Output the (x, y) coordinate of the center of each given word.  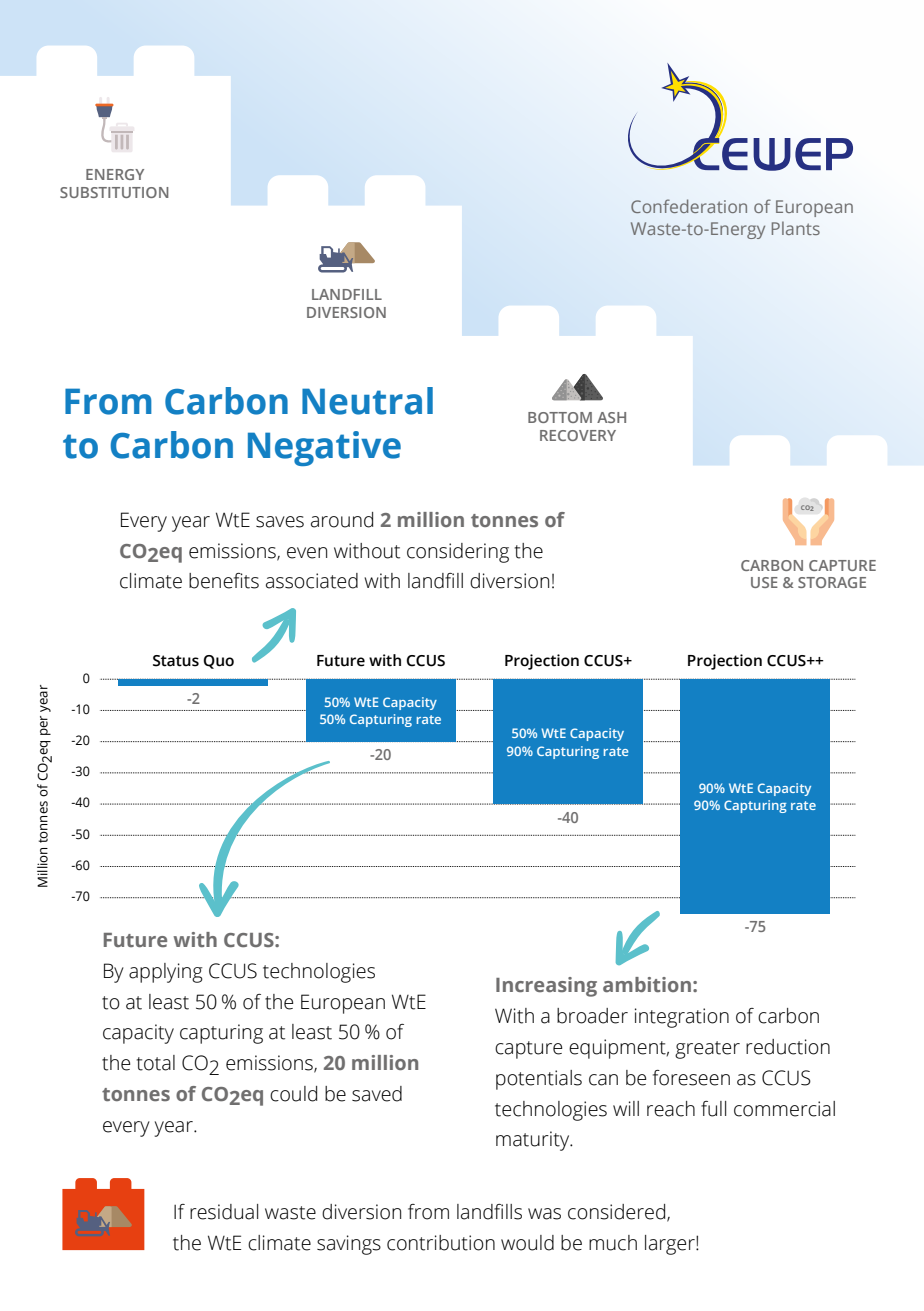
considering (458, 553)
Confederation (689, 206)
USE (764, 582)
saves (280, 522)
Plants (796, 228)
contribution (441, 1243)
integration (682, 1018)
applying (166, 973)
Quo (218, 662)
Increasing (546, 987)
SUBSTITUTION (114, 192)
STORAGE (832, 582)
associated (312, 581)
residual (224, 1212)
